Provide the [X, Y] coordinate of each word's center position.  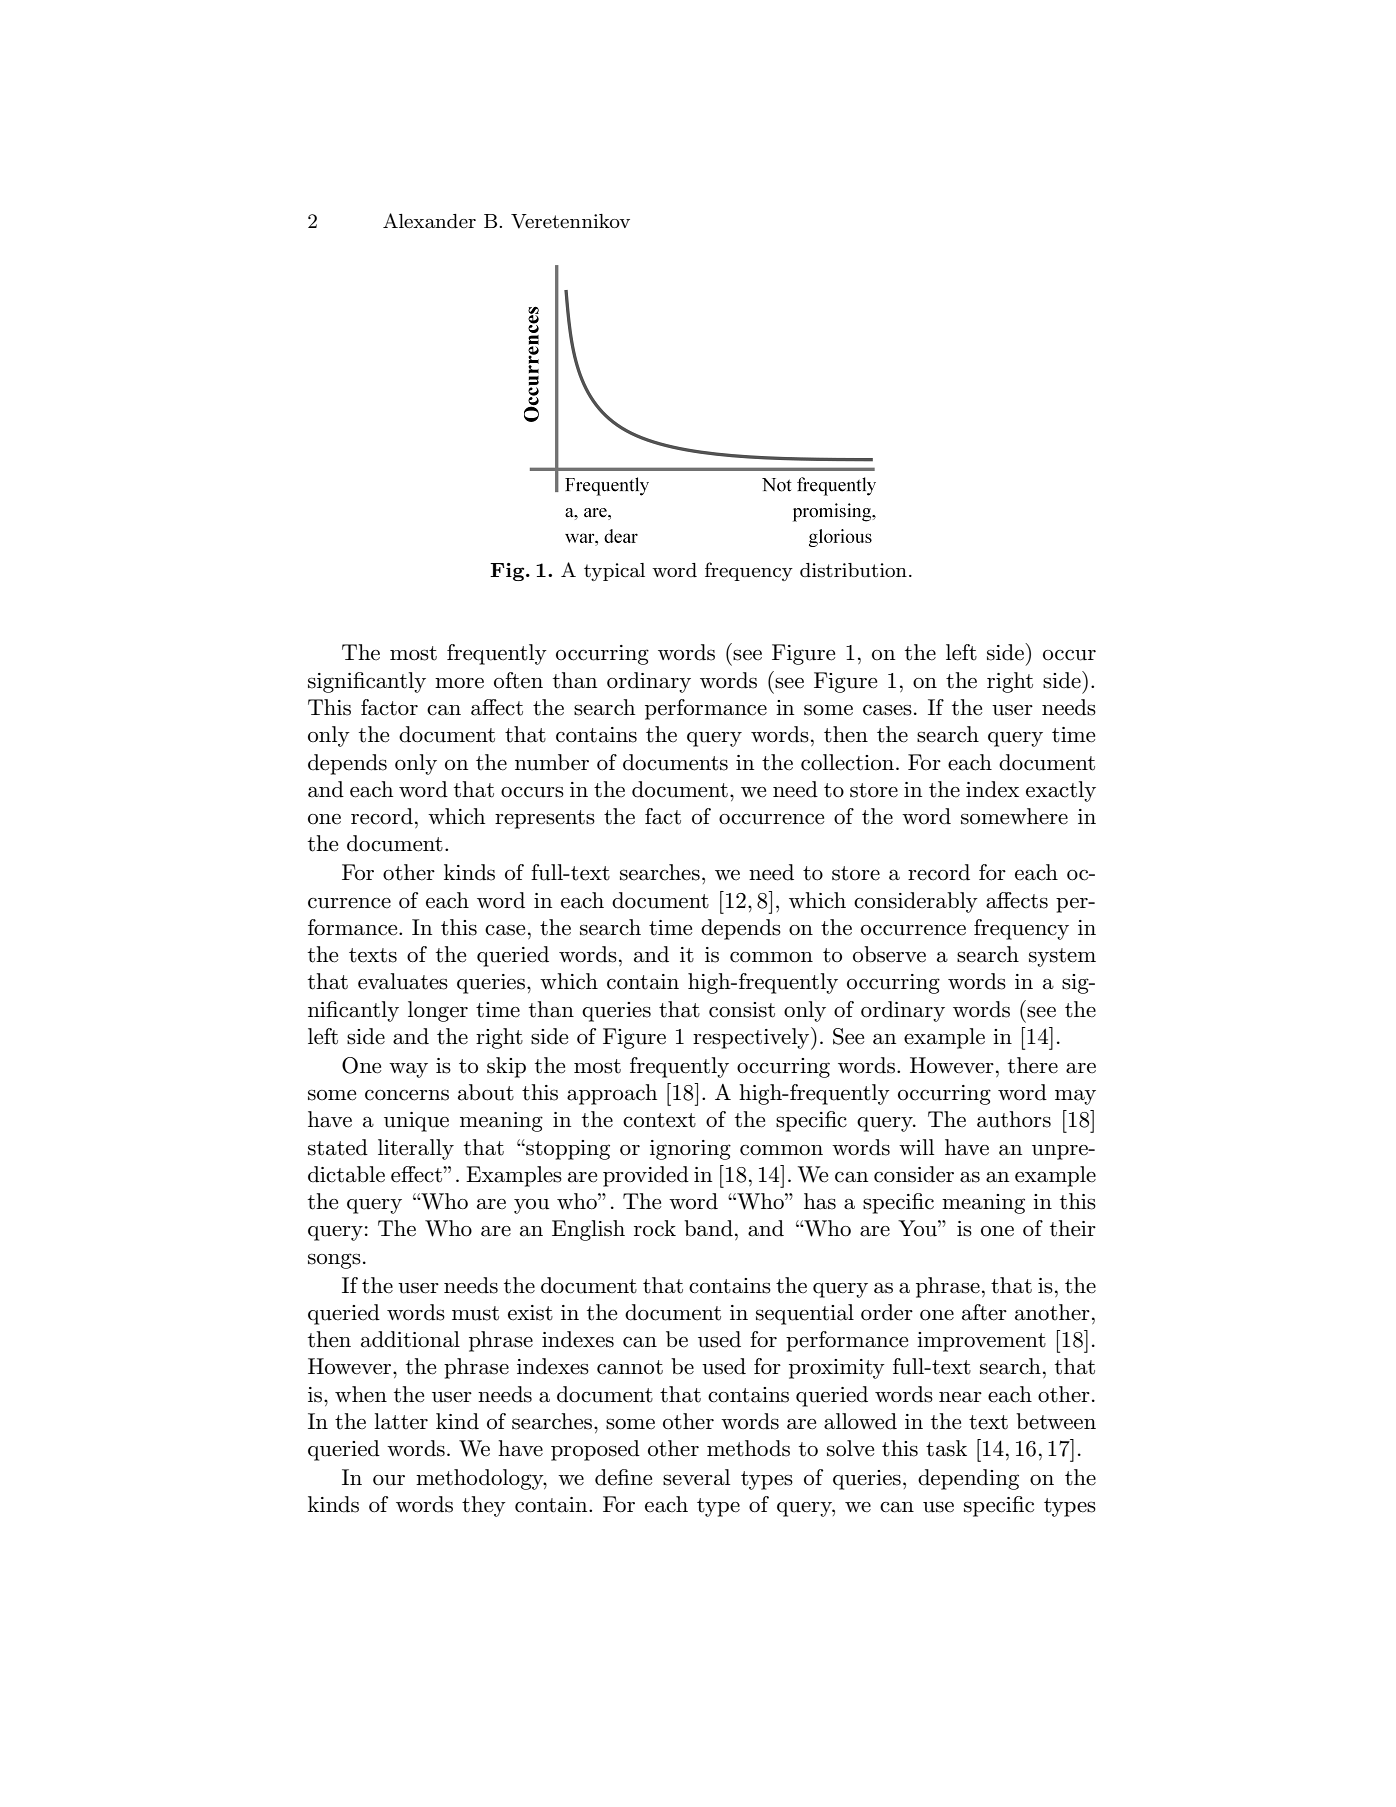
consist [742, 1010]
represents [545, 819]
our [389, 1480]
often [518, 680]
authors [1014, 1119]
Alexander [429, 221]
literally [416, 1149]
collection [849, 762]
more [459, 683]
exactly [1061, 791]
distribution [853, 570]
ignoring [690, 1150]
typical [614, 572]
